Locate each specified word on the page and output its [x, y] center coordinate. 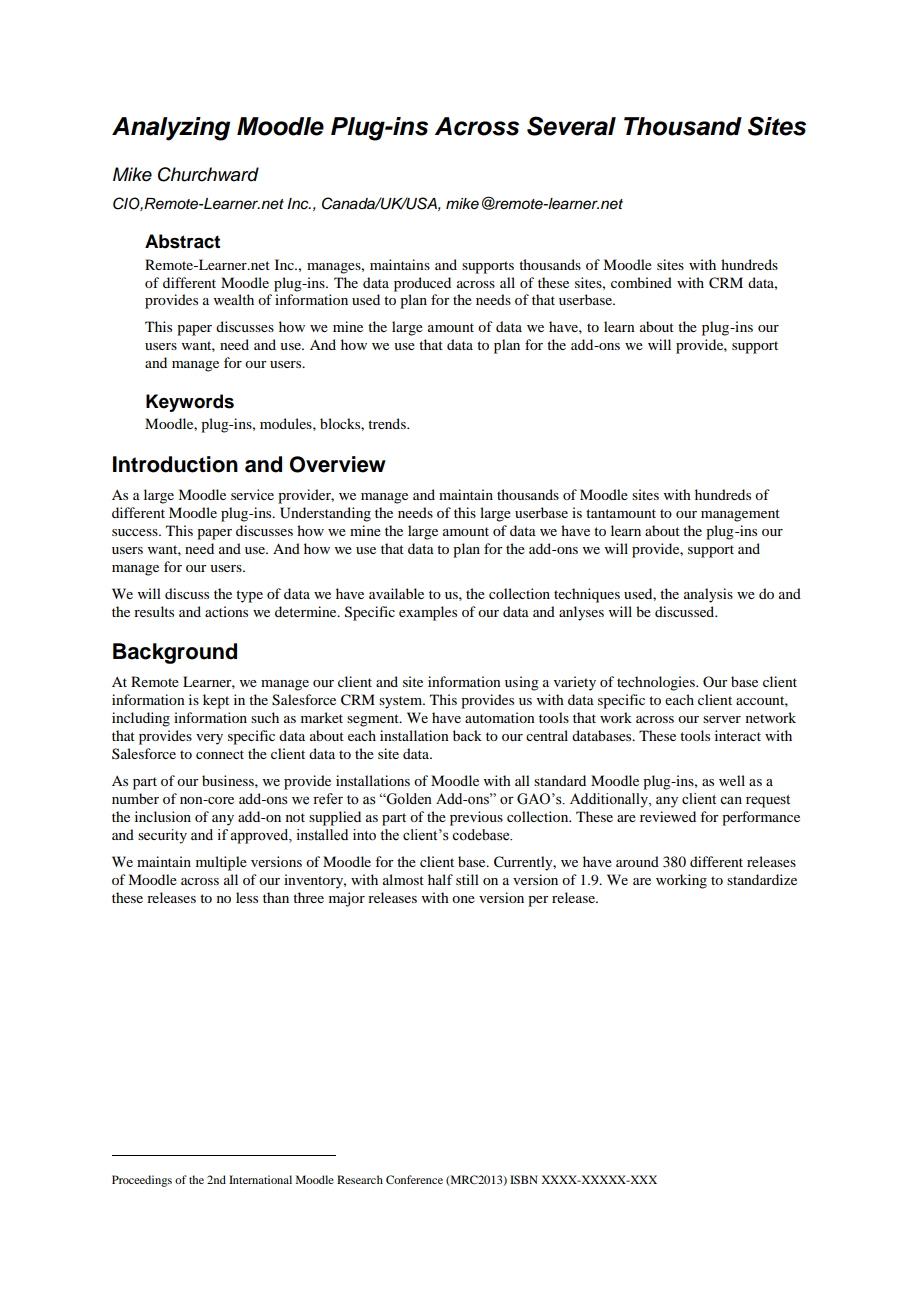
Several [571, 126]
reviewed [668, 816]
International [260, 1179]
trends [388, 423]
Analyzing [171, 129]
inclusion [163, 816]
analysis [708, 595]
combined [641, 282]
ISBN [524, 1179]
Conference [414, 1179]
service [252, 494]
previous [476, 818]
